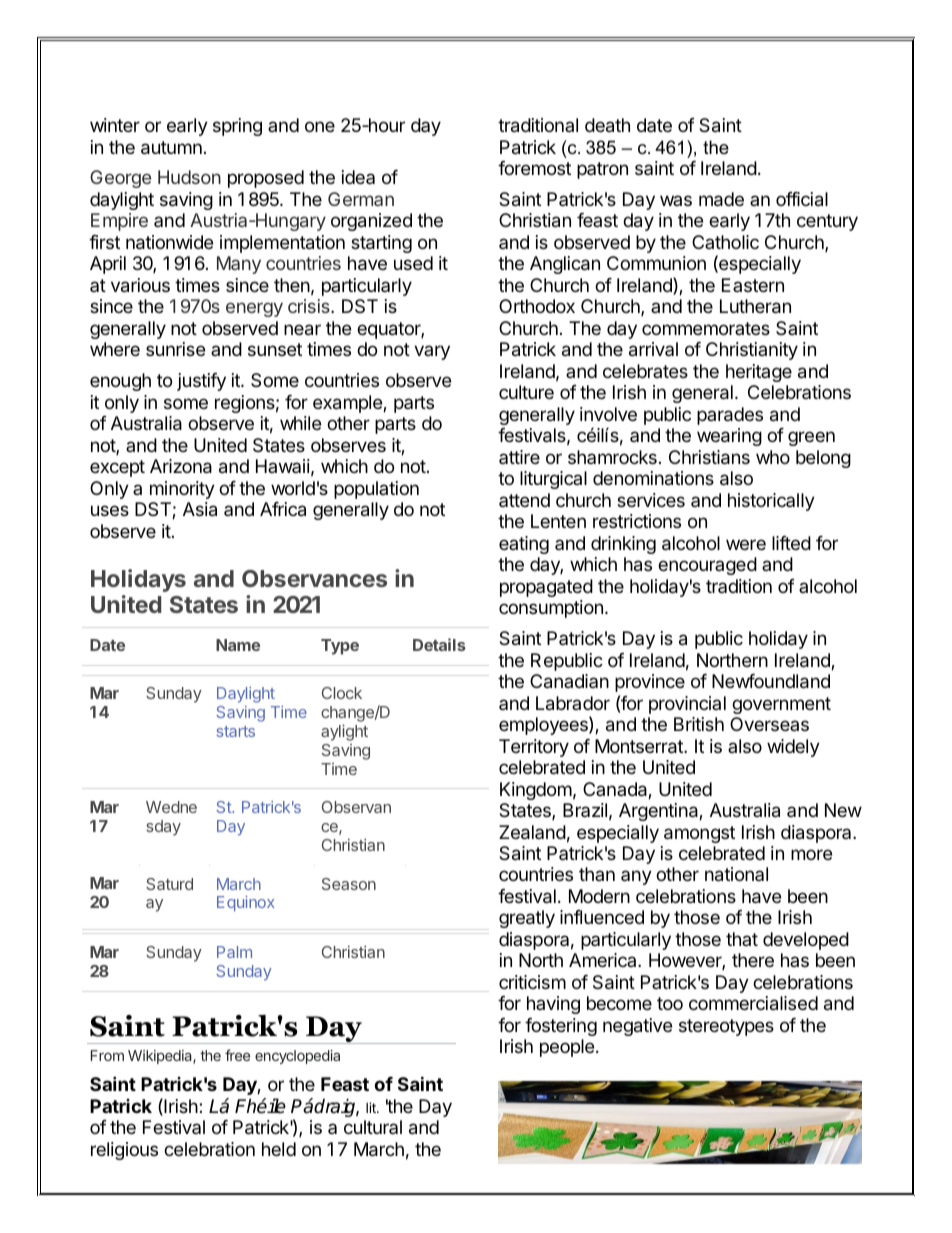  What do you see at coordinates (699, 834) in the image?
I see `amongst` at bounding box center [699, 834].
